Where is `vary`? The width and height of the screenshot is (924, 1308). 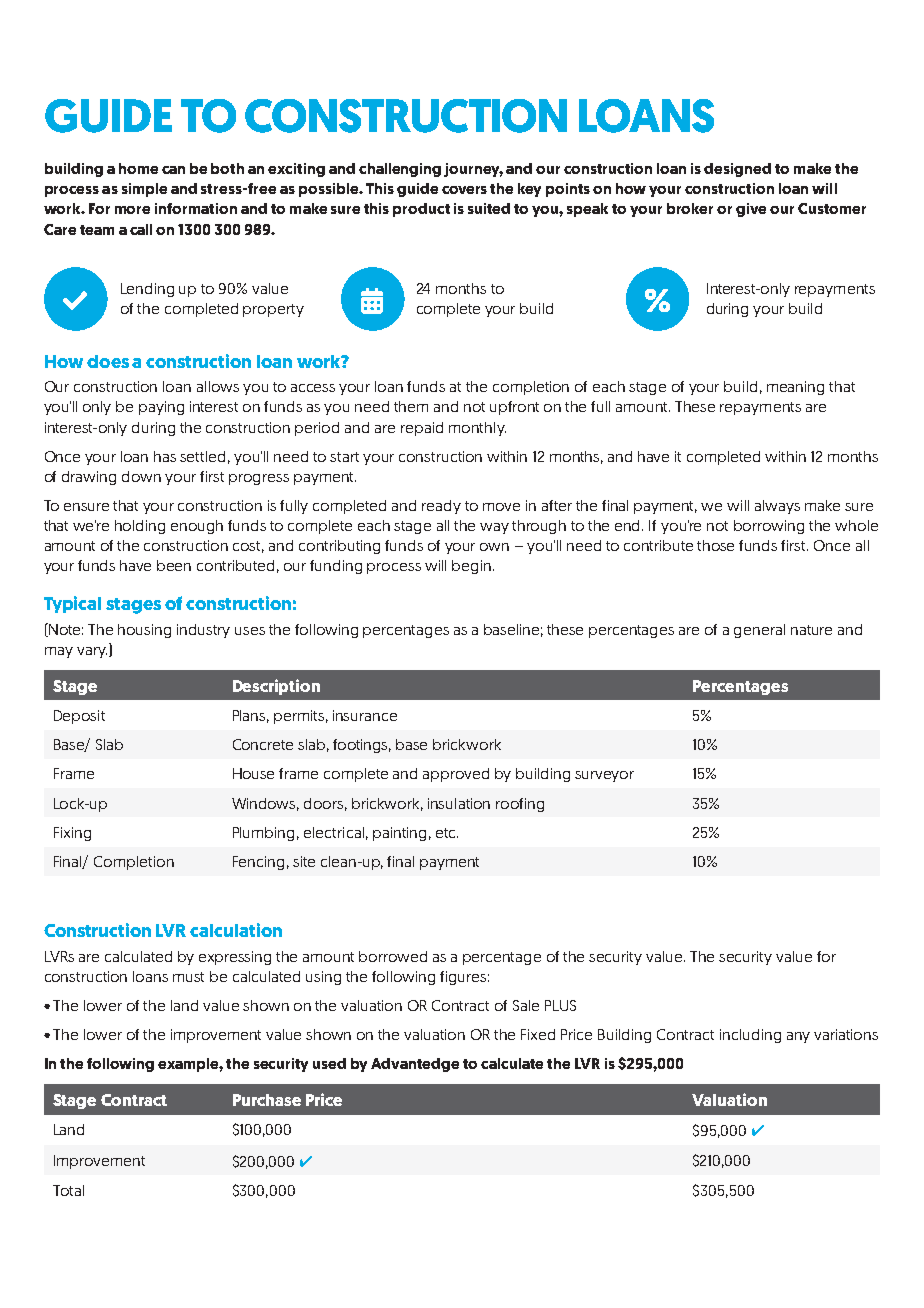
vary is located at coordinates (92, 652).
